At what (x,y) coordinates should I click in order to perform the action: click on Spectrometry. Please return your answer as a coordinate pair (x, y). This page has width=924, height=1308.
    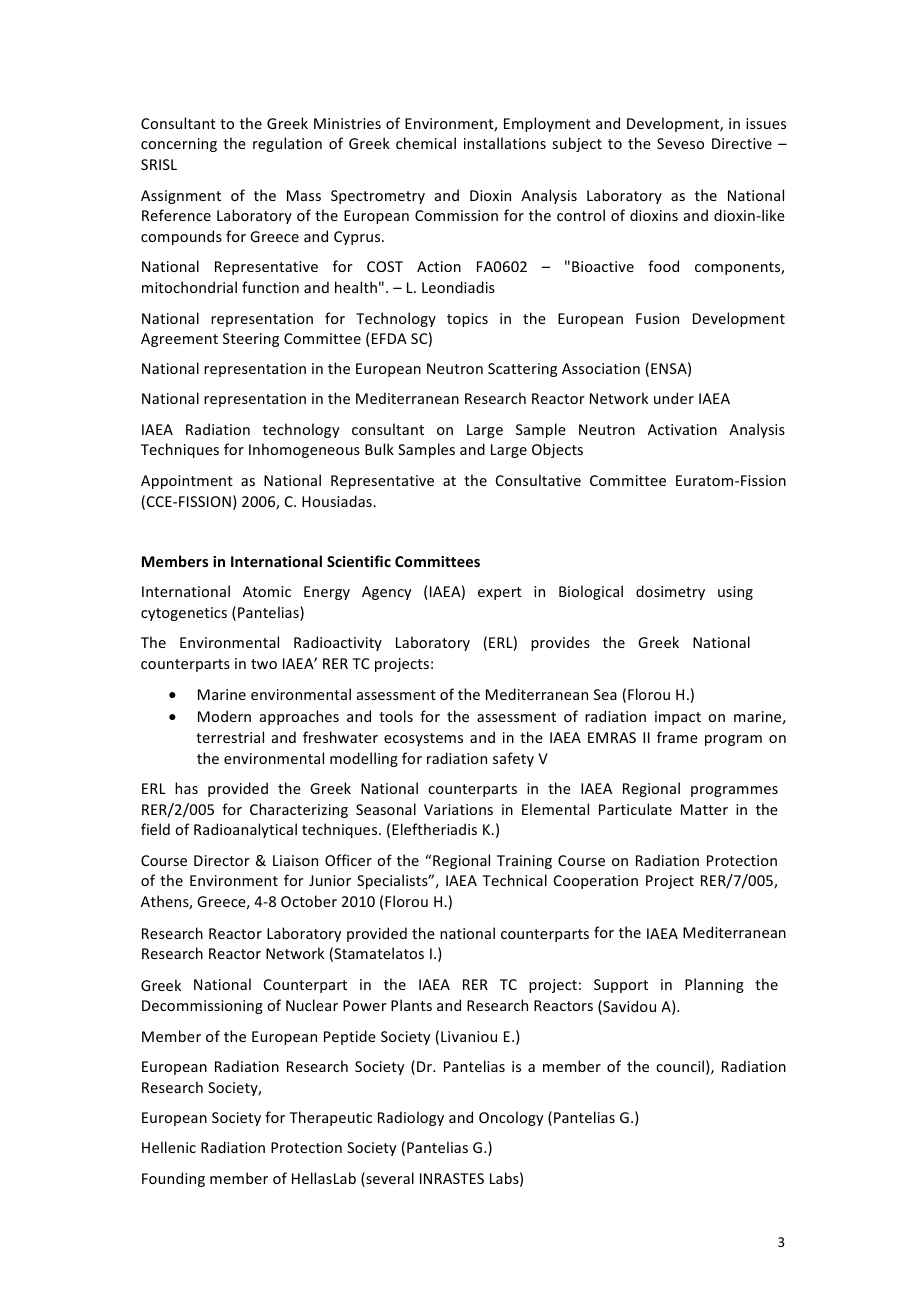
    Looking at the image, I should click on (378, 197).
